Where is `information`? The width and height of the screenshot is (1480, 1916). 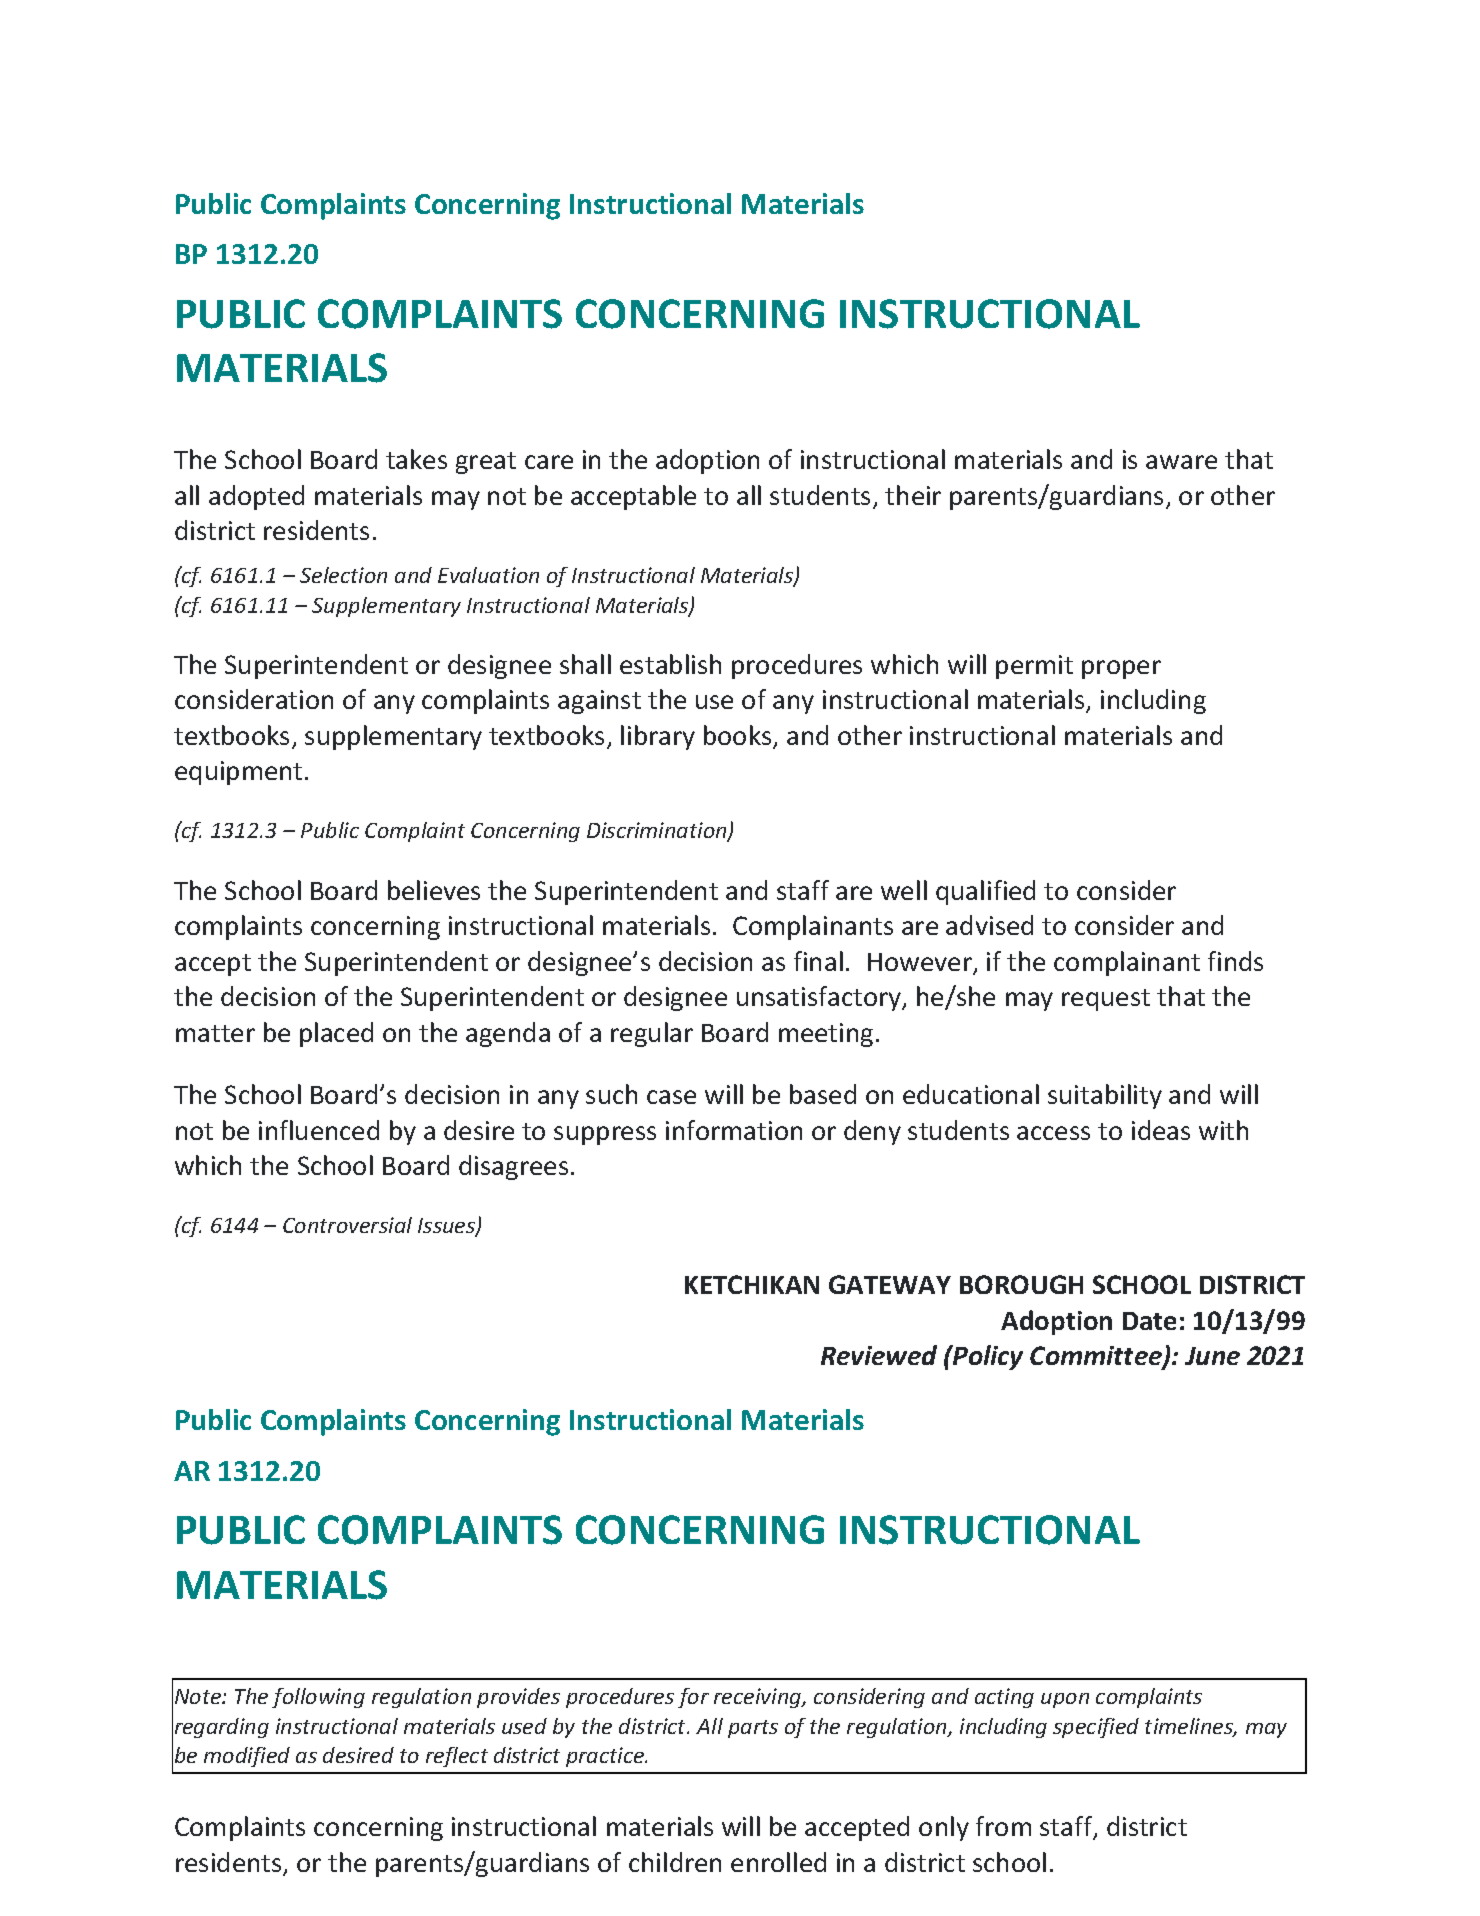 information is located at coordinates (734, 1130).
